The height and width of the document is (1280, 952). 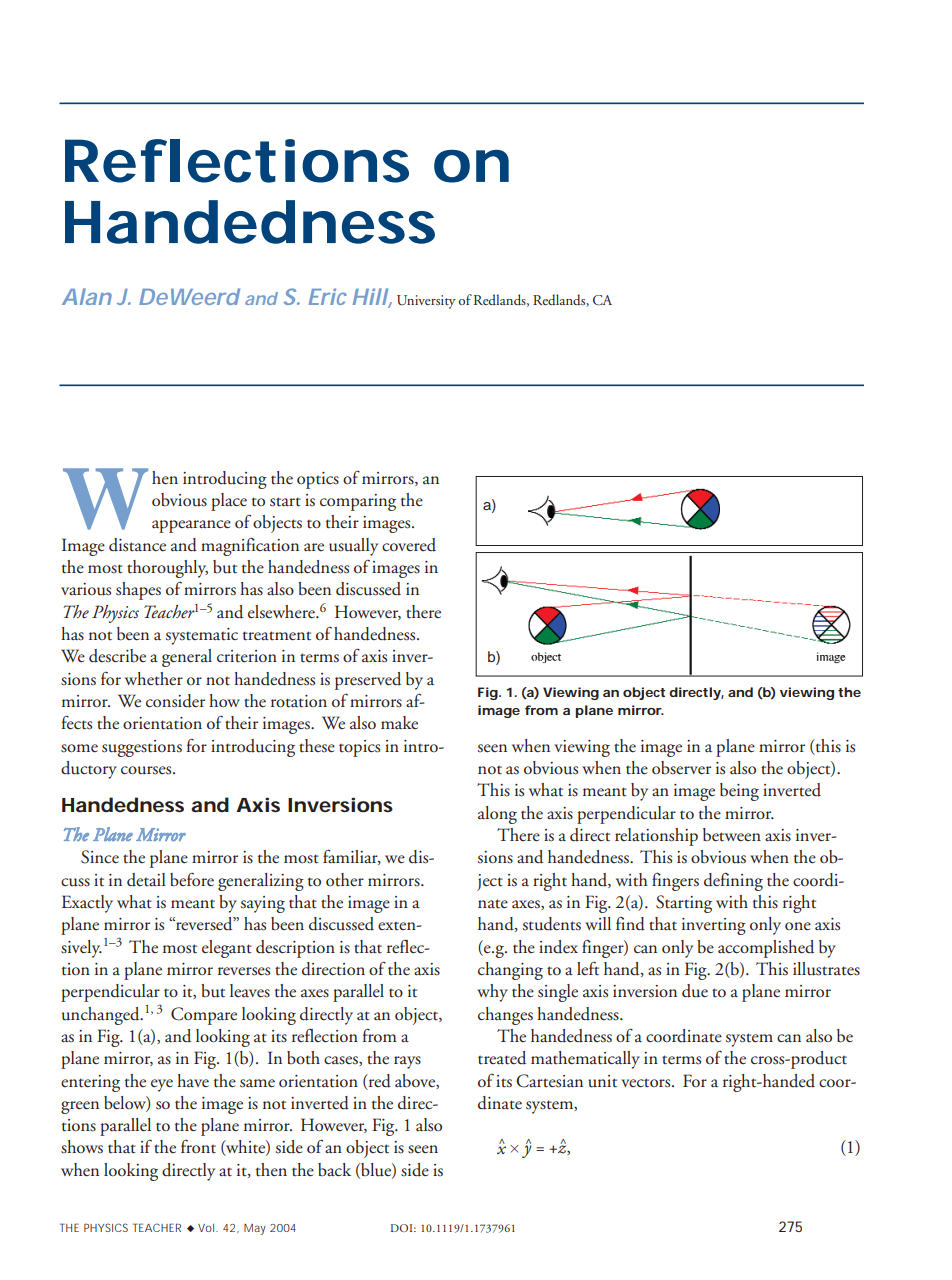 I want to click on shapes, so click(x=138, y=591).
